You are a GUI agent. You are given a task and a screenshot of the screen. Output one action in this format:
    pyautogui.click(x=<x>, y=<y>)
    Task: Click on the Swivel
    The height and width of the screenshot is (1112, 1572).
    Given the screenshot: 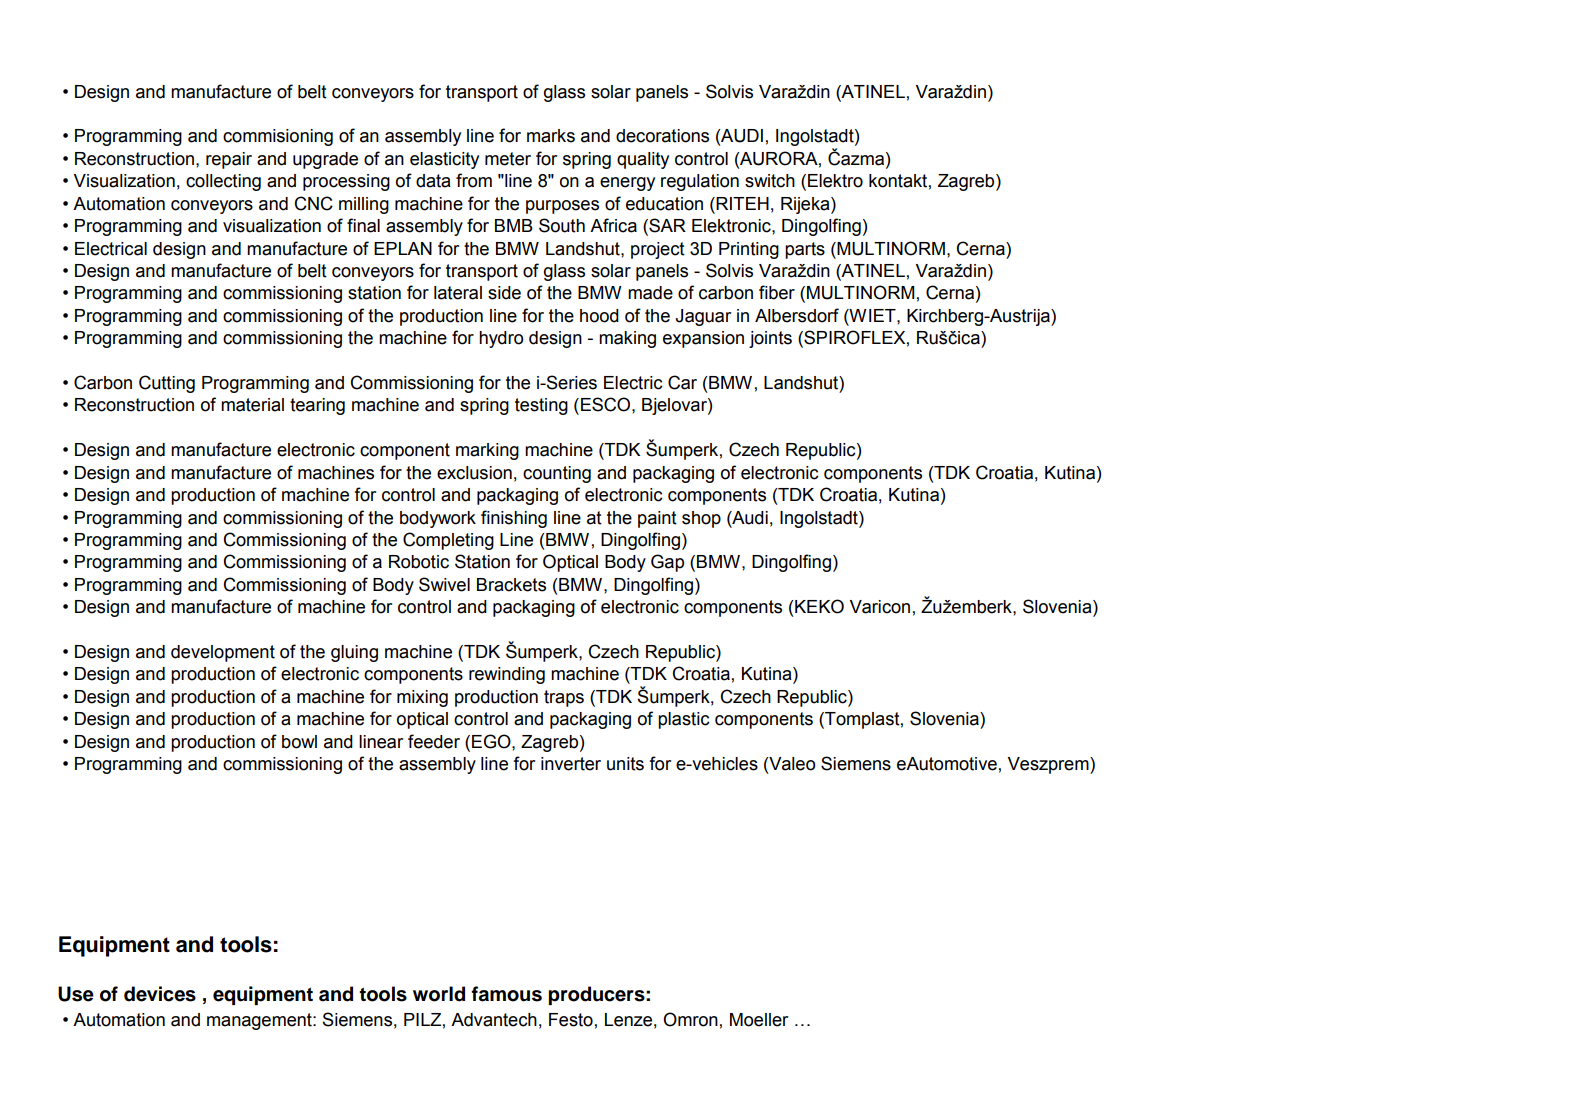 What is the action you would take?
    pyautogui.click(x=444, y=584)
